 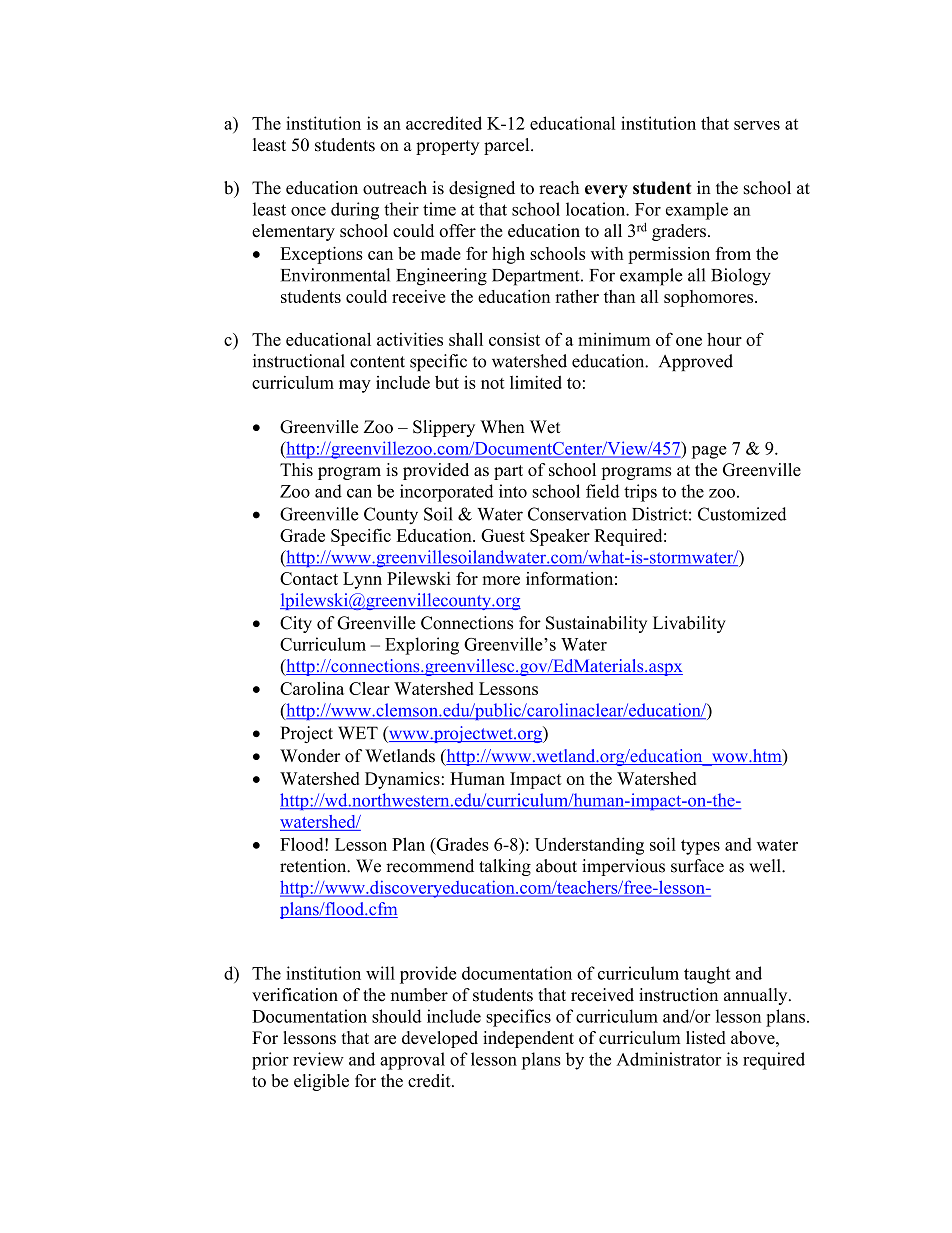 I want to click on Wonder, so click(x=310, y=756).
